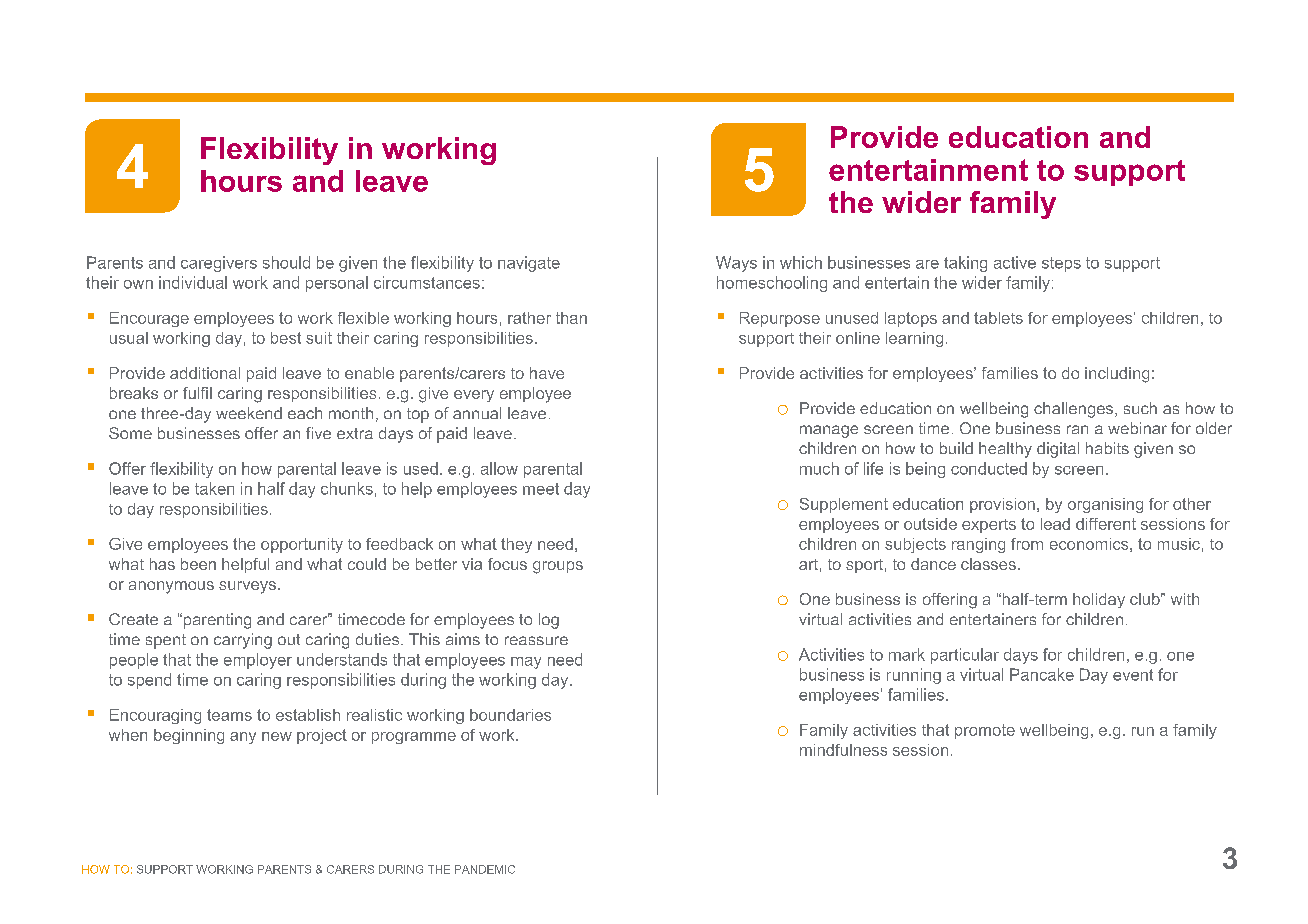  Describe the element at coordinates (985, 731) in the screenshot. I see `promote` at that location.
